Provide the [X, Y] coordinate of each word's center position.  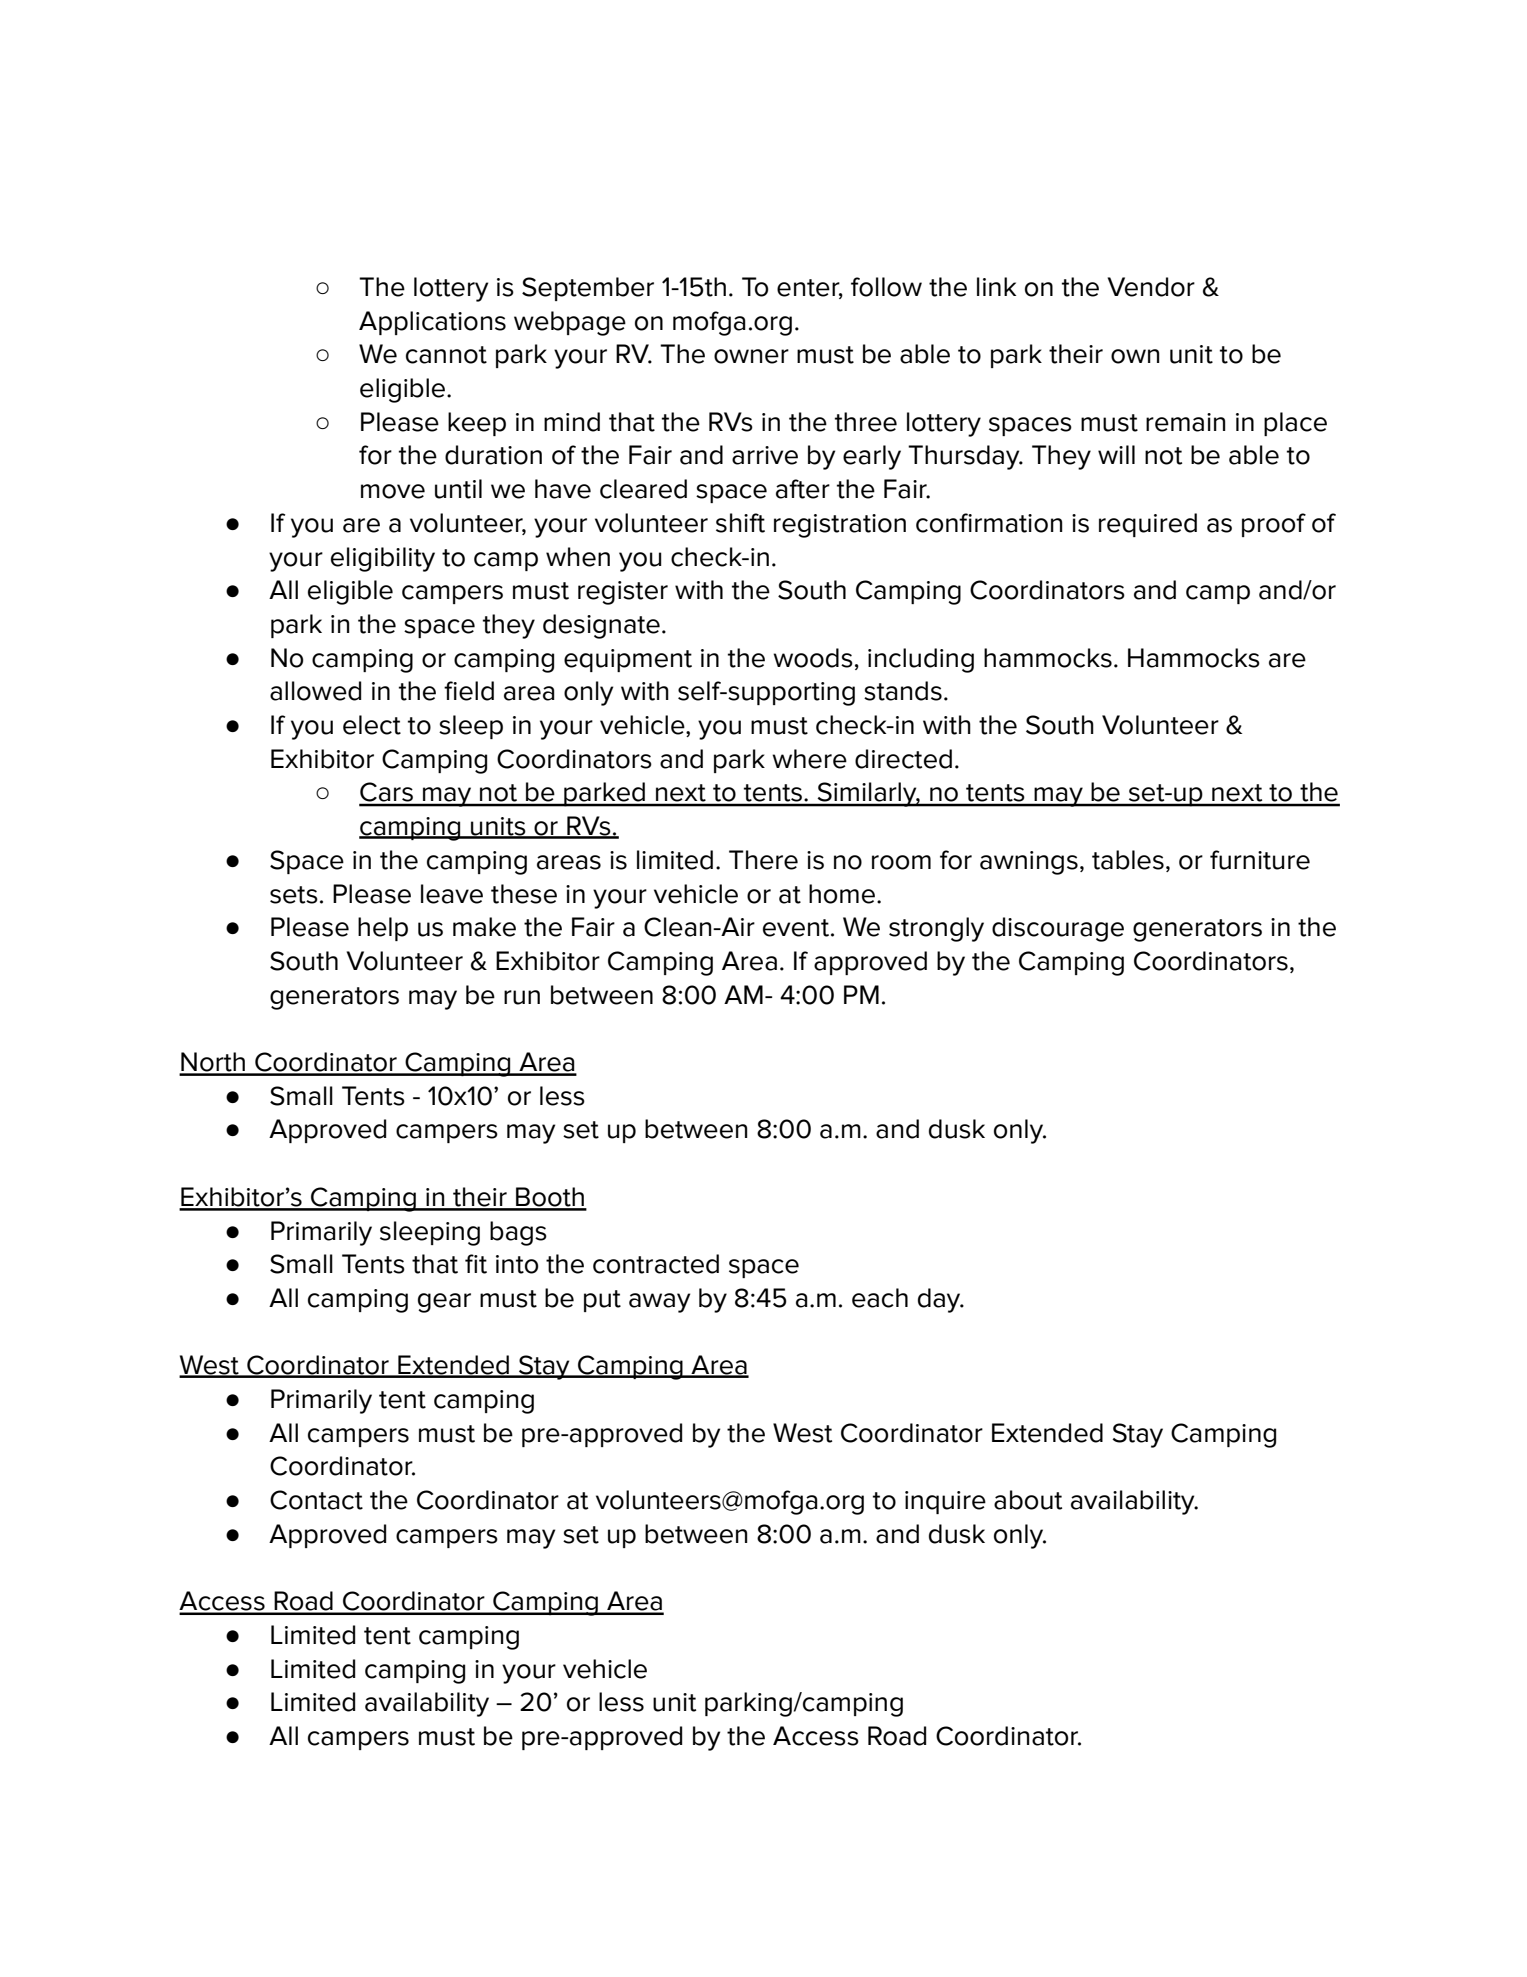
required [1148, 525]
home [842, 894]
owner [751, 356]
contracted [656, 1264]
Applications [432, 323]
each [880, 1298]
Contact [316, 1500]
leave [452, 894]
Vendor [1151, 287]
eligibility [383, 559]
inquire [945, 1502]
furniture [1260, 860]
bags [518, 1233]
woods [813, 658]
